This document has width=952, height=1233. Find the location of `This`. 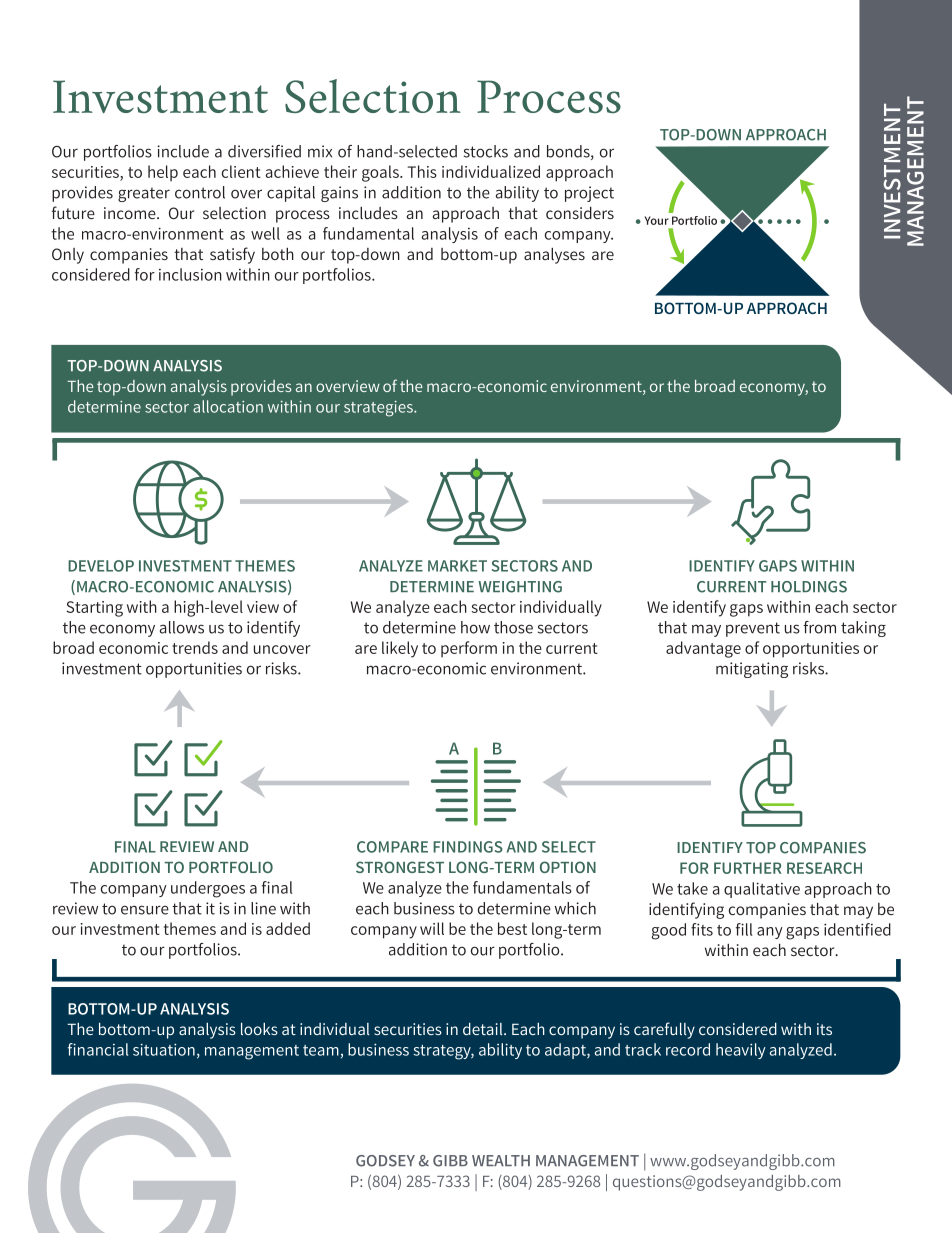

This is located at coordinates (422, 171).
